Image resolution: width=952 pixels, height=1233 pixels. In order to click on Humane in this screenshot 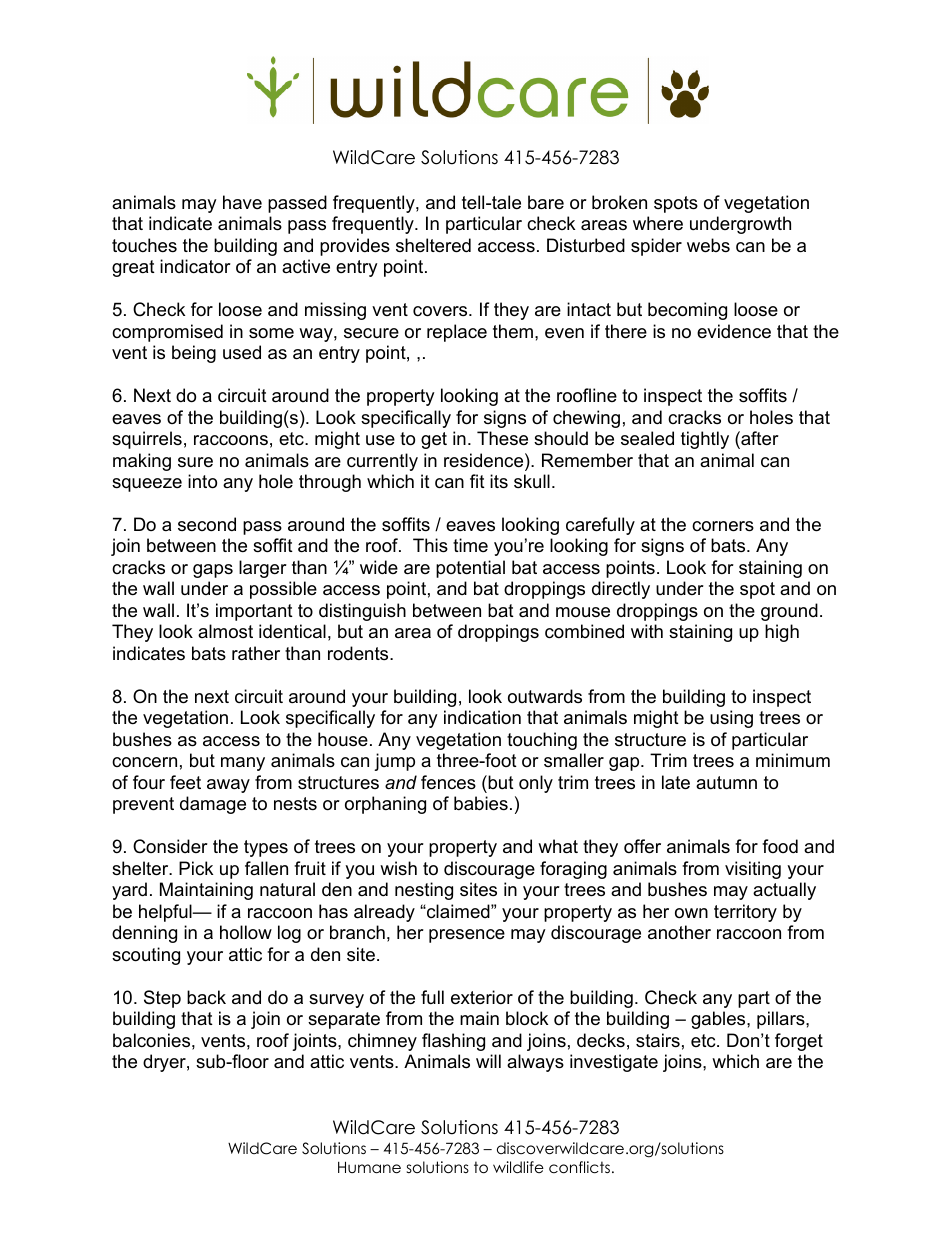, I will do `click(369, 1167)`.
